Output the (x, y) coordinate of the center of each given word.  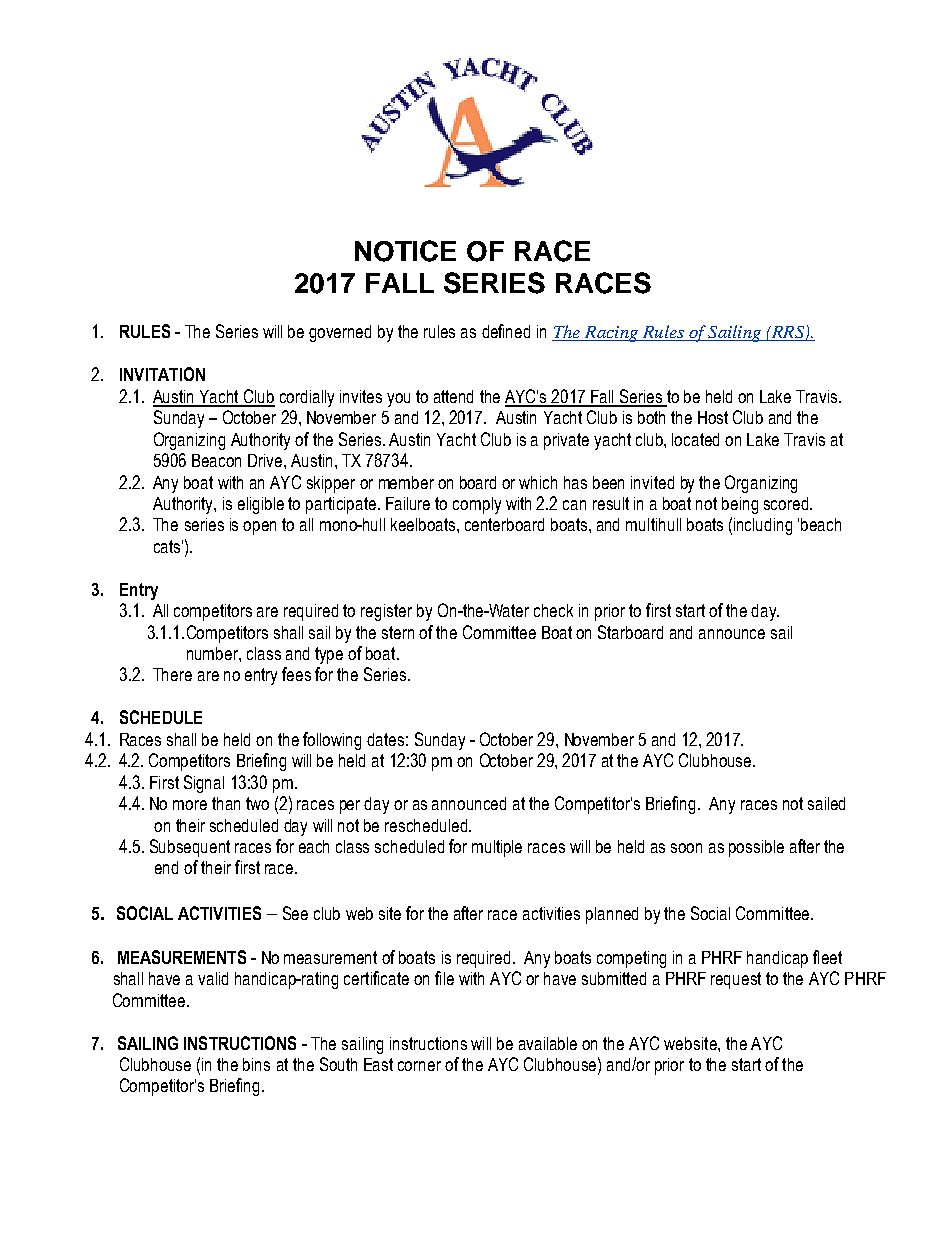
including (763, 526)
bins (256, 1064)
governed (340, 333)
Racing (611, 334)
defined (506, 331)
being (740, 505)
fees (296, 674)
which (538, 482)
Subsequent (190, 848)
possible (756, 848)
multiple (497, 848)
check (553, 610)
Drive (266, 460)
